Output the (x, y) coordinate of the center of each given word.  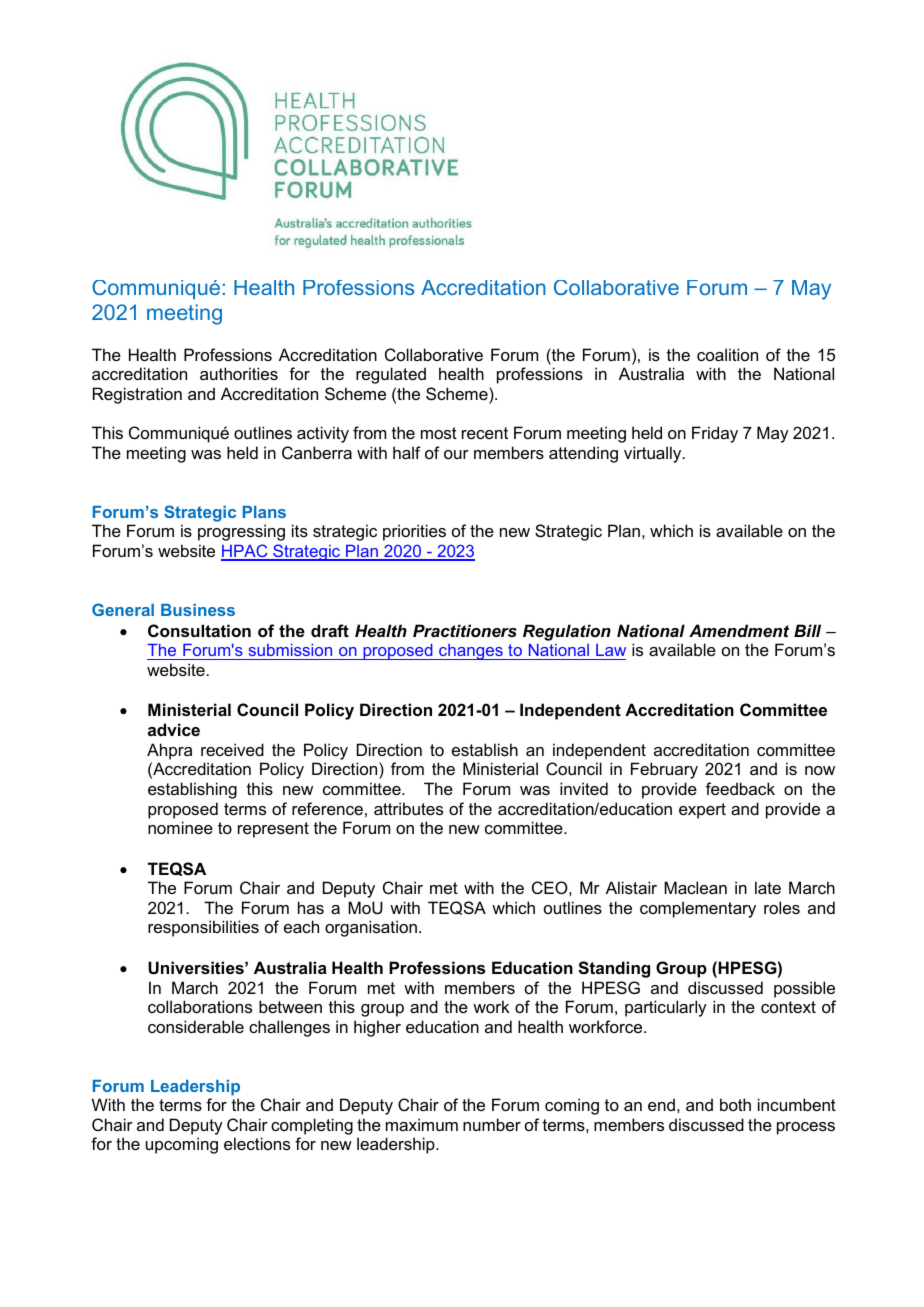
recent (485, 433)
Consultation (199, 630)
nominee (180, 827)
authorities (239, 373)
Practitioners (465, 630)
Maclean (695, 887)
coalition (727, 354)
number (492, 1124)
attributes (408, 808)
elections (257, 1143)
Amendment (739, 630)
